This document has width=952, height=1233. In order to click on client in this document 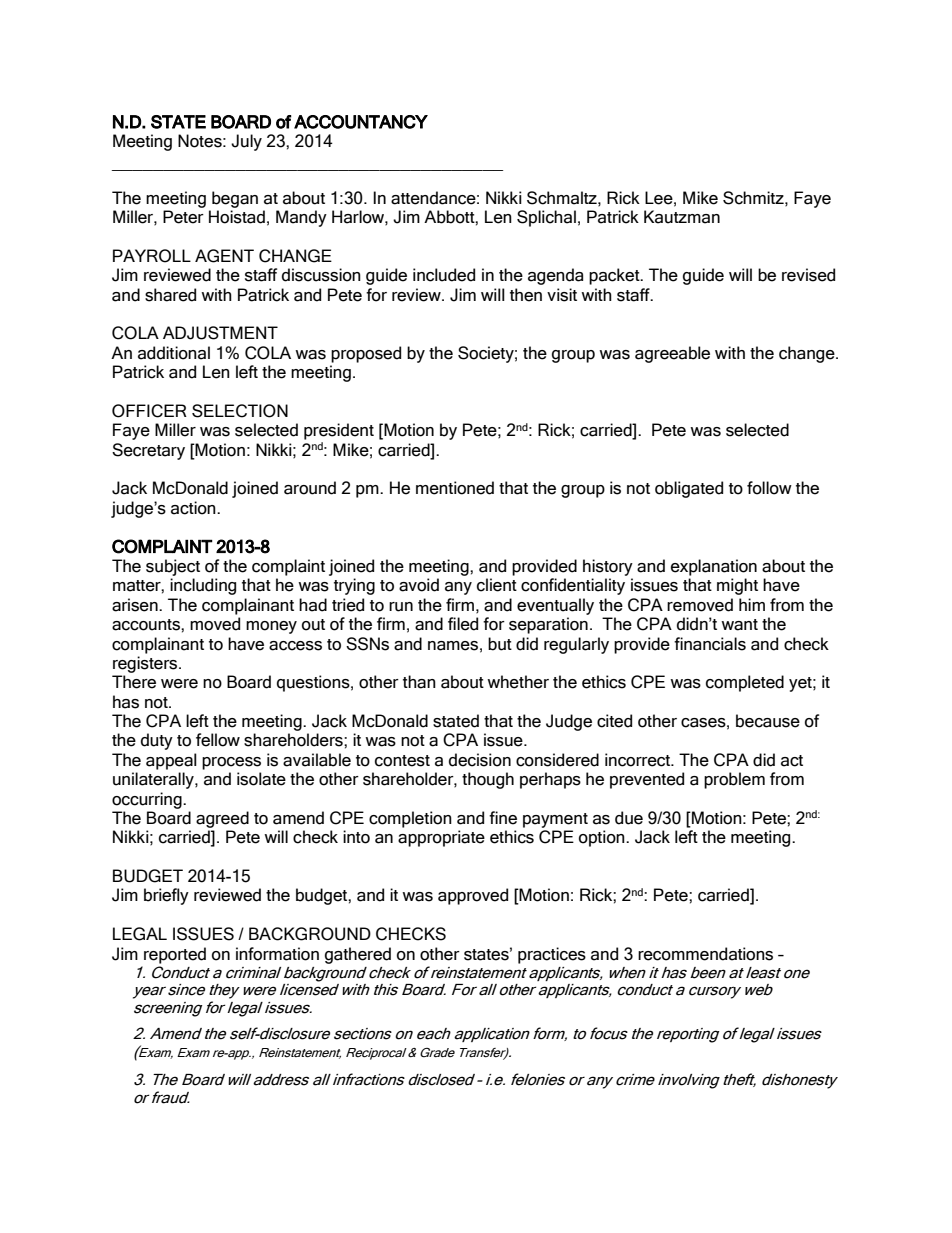, I will do `click(497, 585)`.
